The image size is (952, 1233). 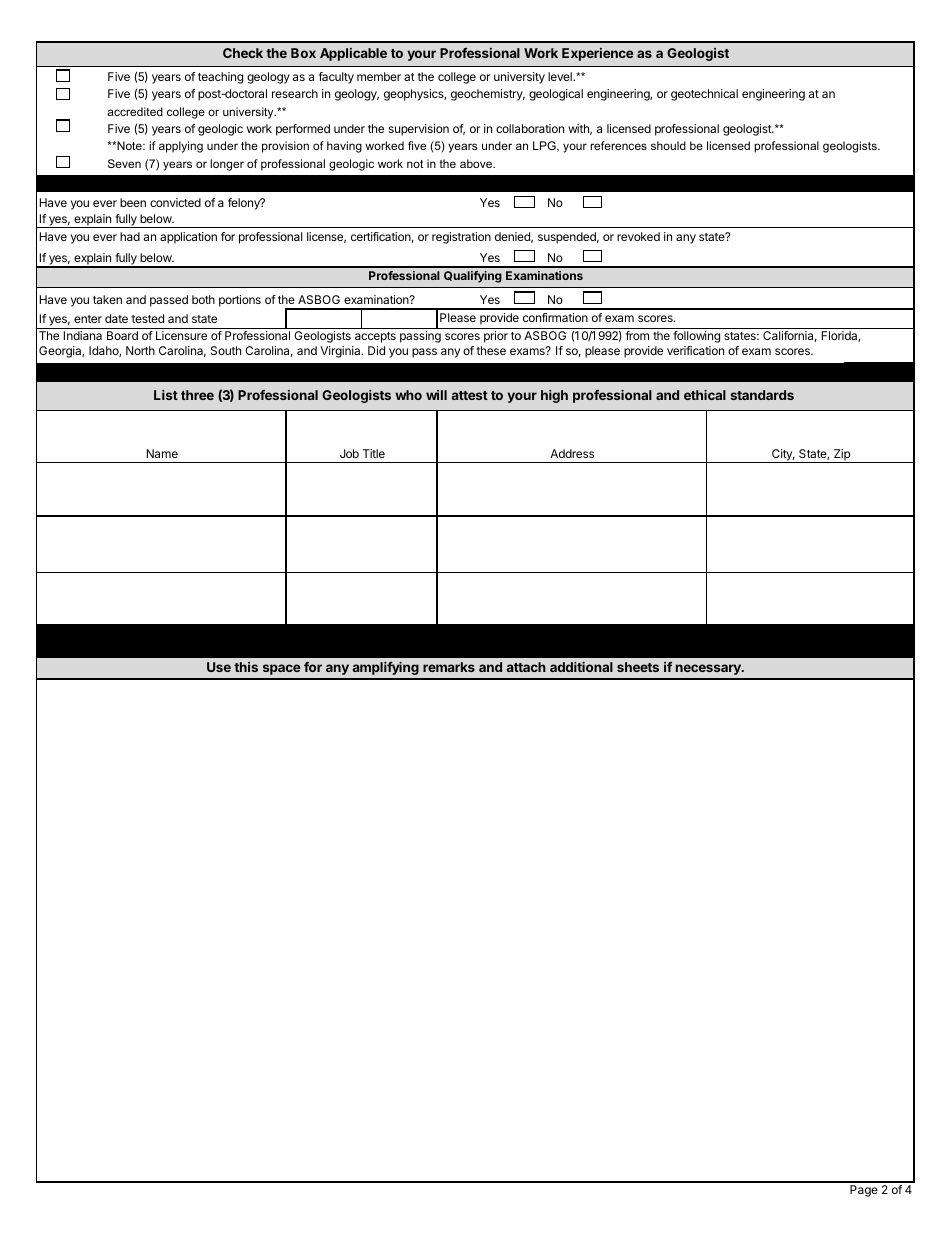 What do you see at coordinates (246, 667) in the image?
I see `this` at bounding box center [246, 667].
